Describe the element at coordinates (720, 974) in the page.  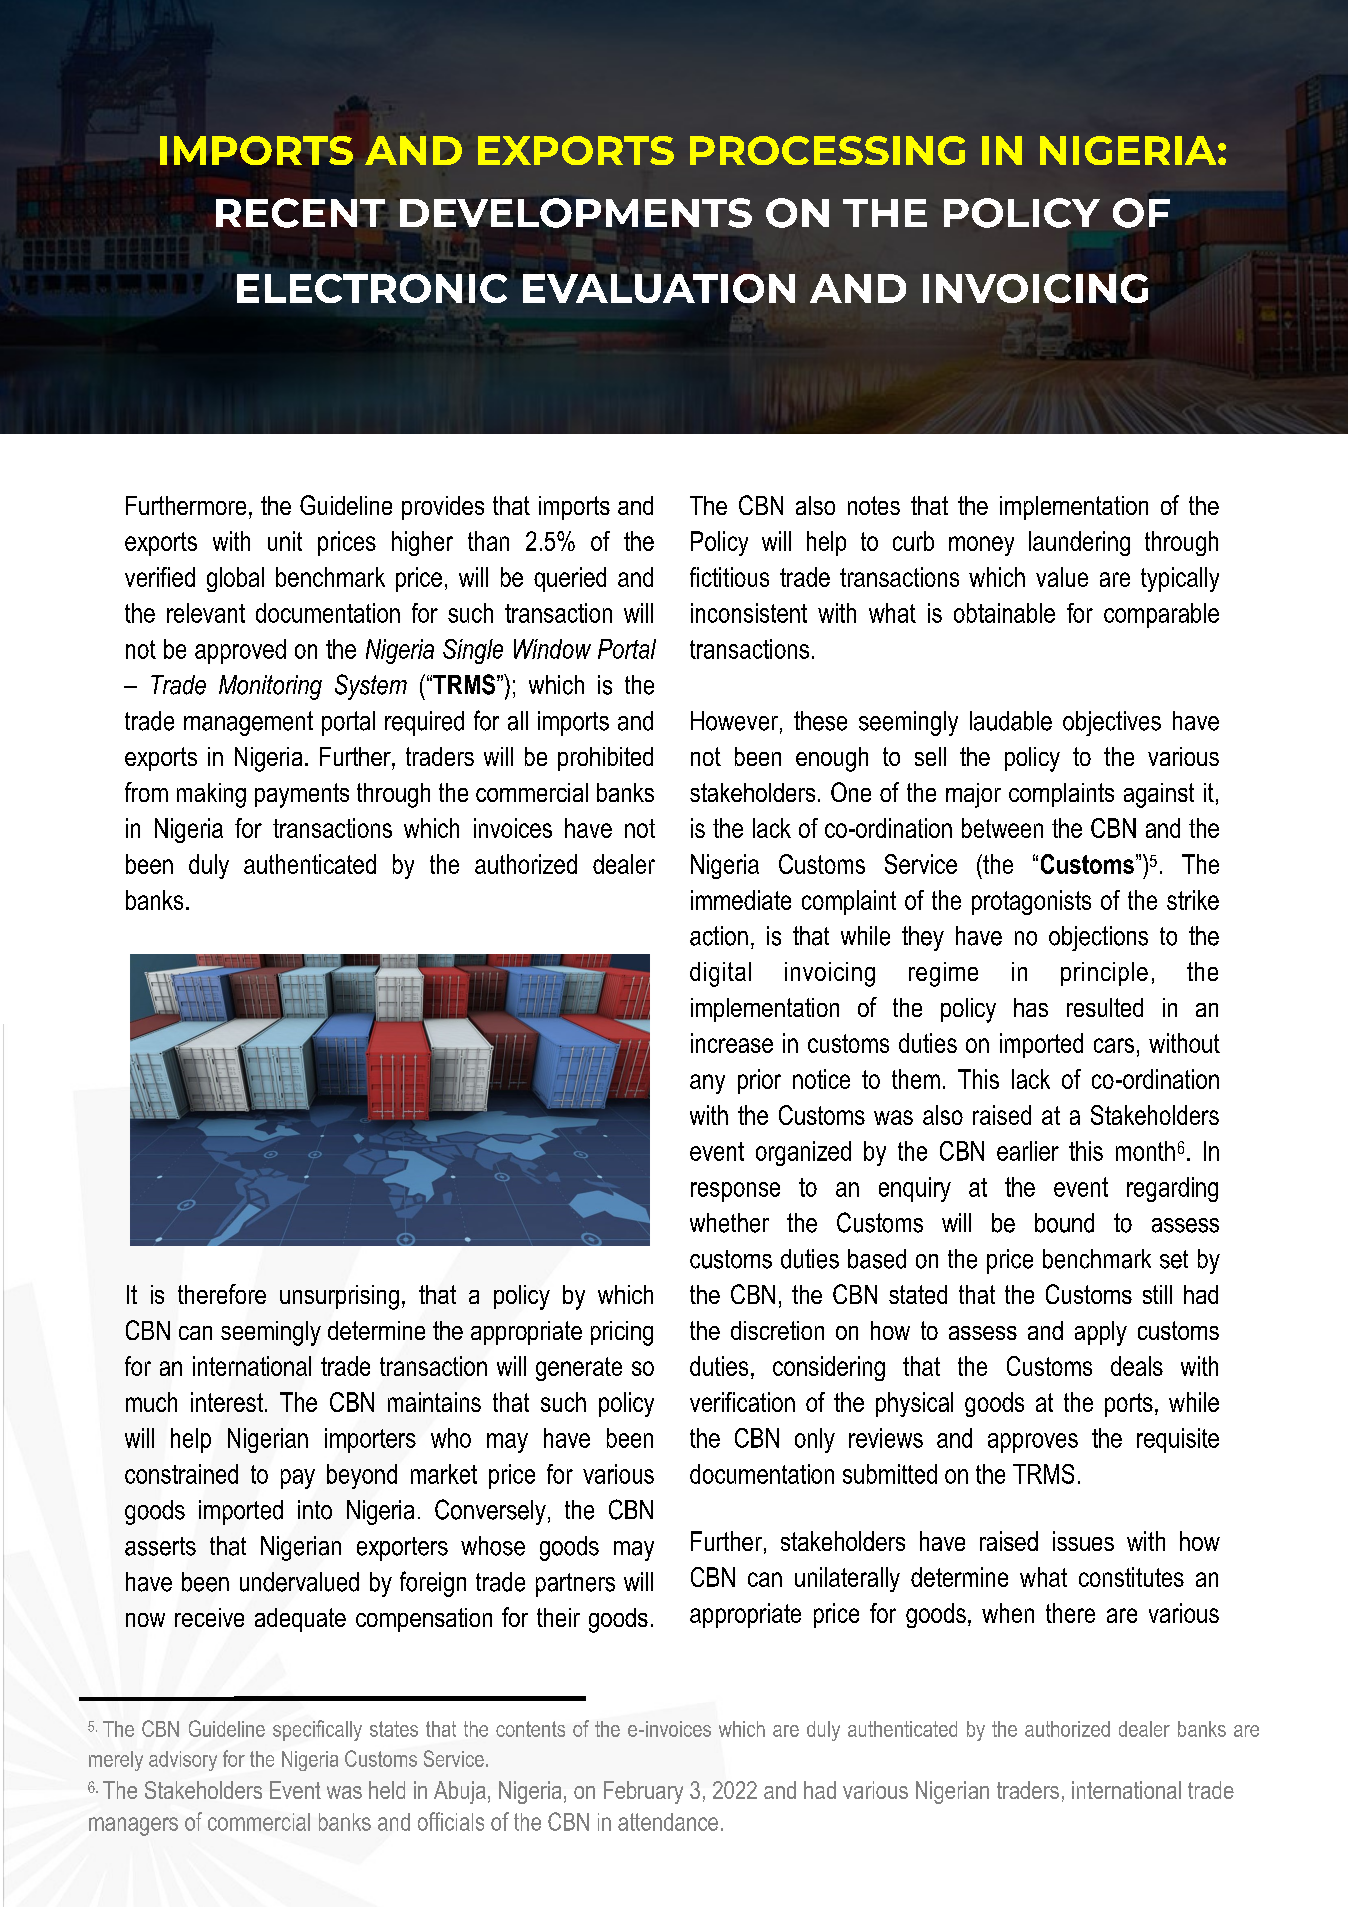
I see `digital` at that location.
